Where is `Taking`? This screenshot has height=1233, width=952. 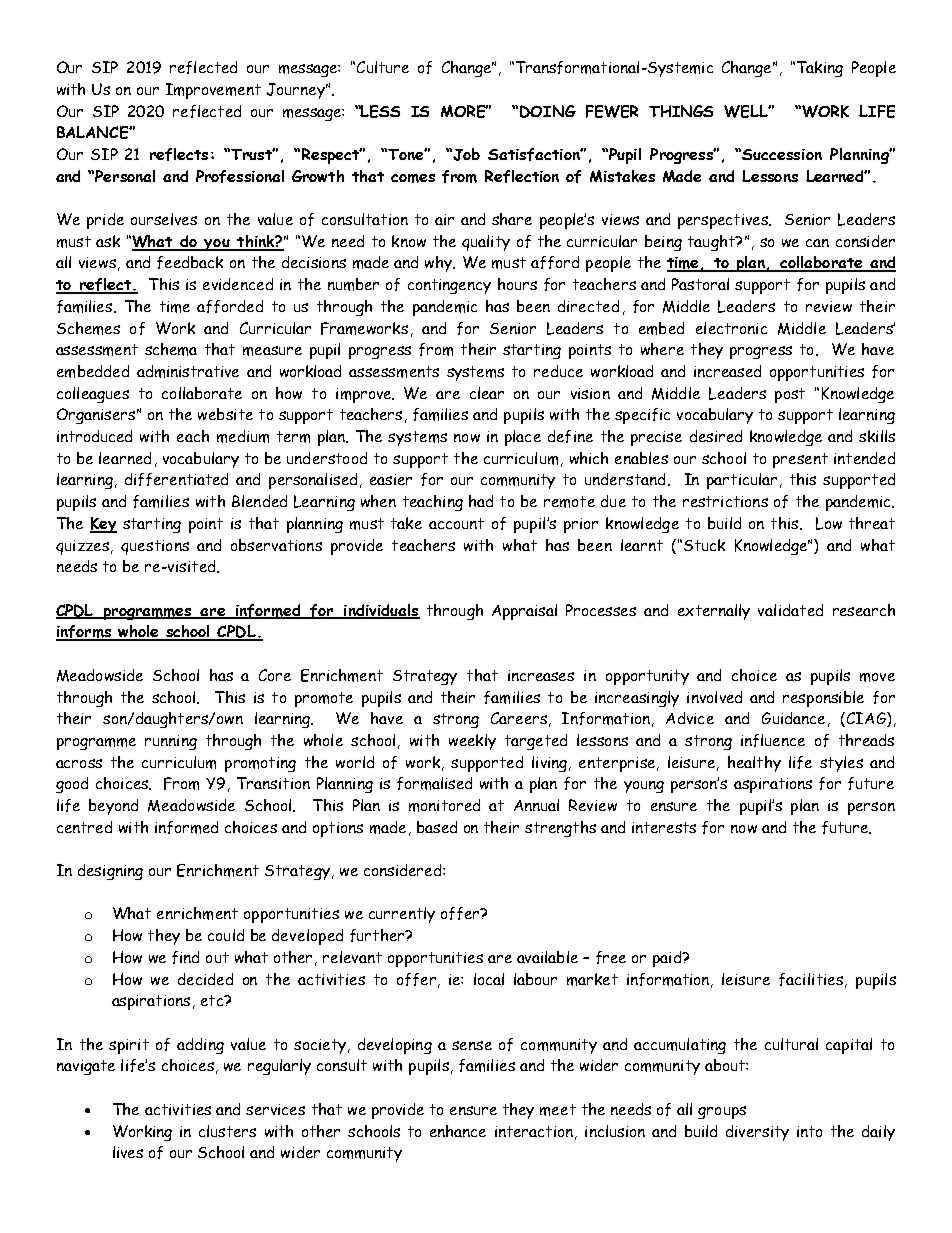
Taking is located at coordinates (818, 69).
